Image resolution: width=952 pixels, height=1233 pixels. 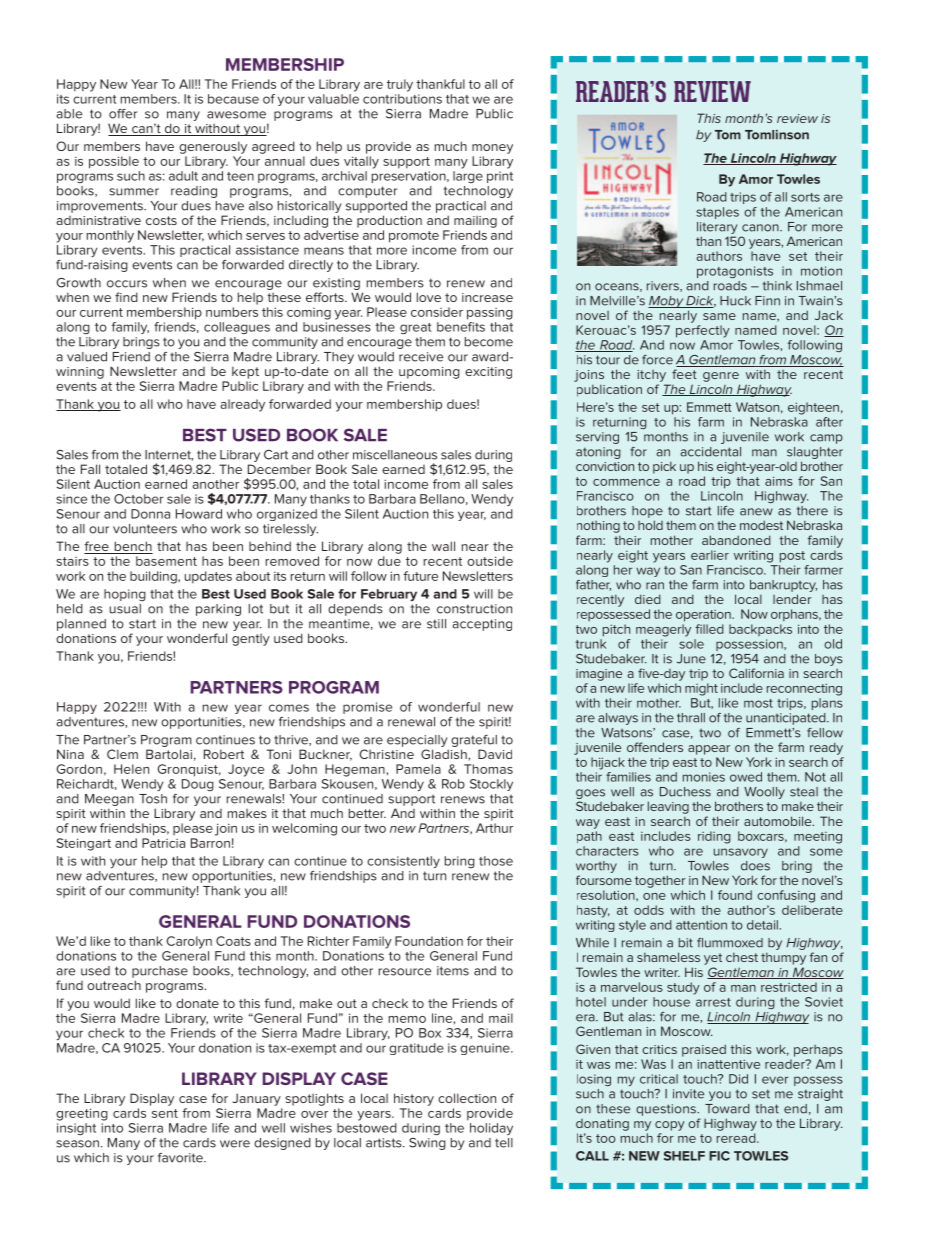 I want to click on genre, so click(x=721, y=377).
